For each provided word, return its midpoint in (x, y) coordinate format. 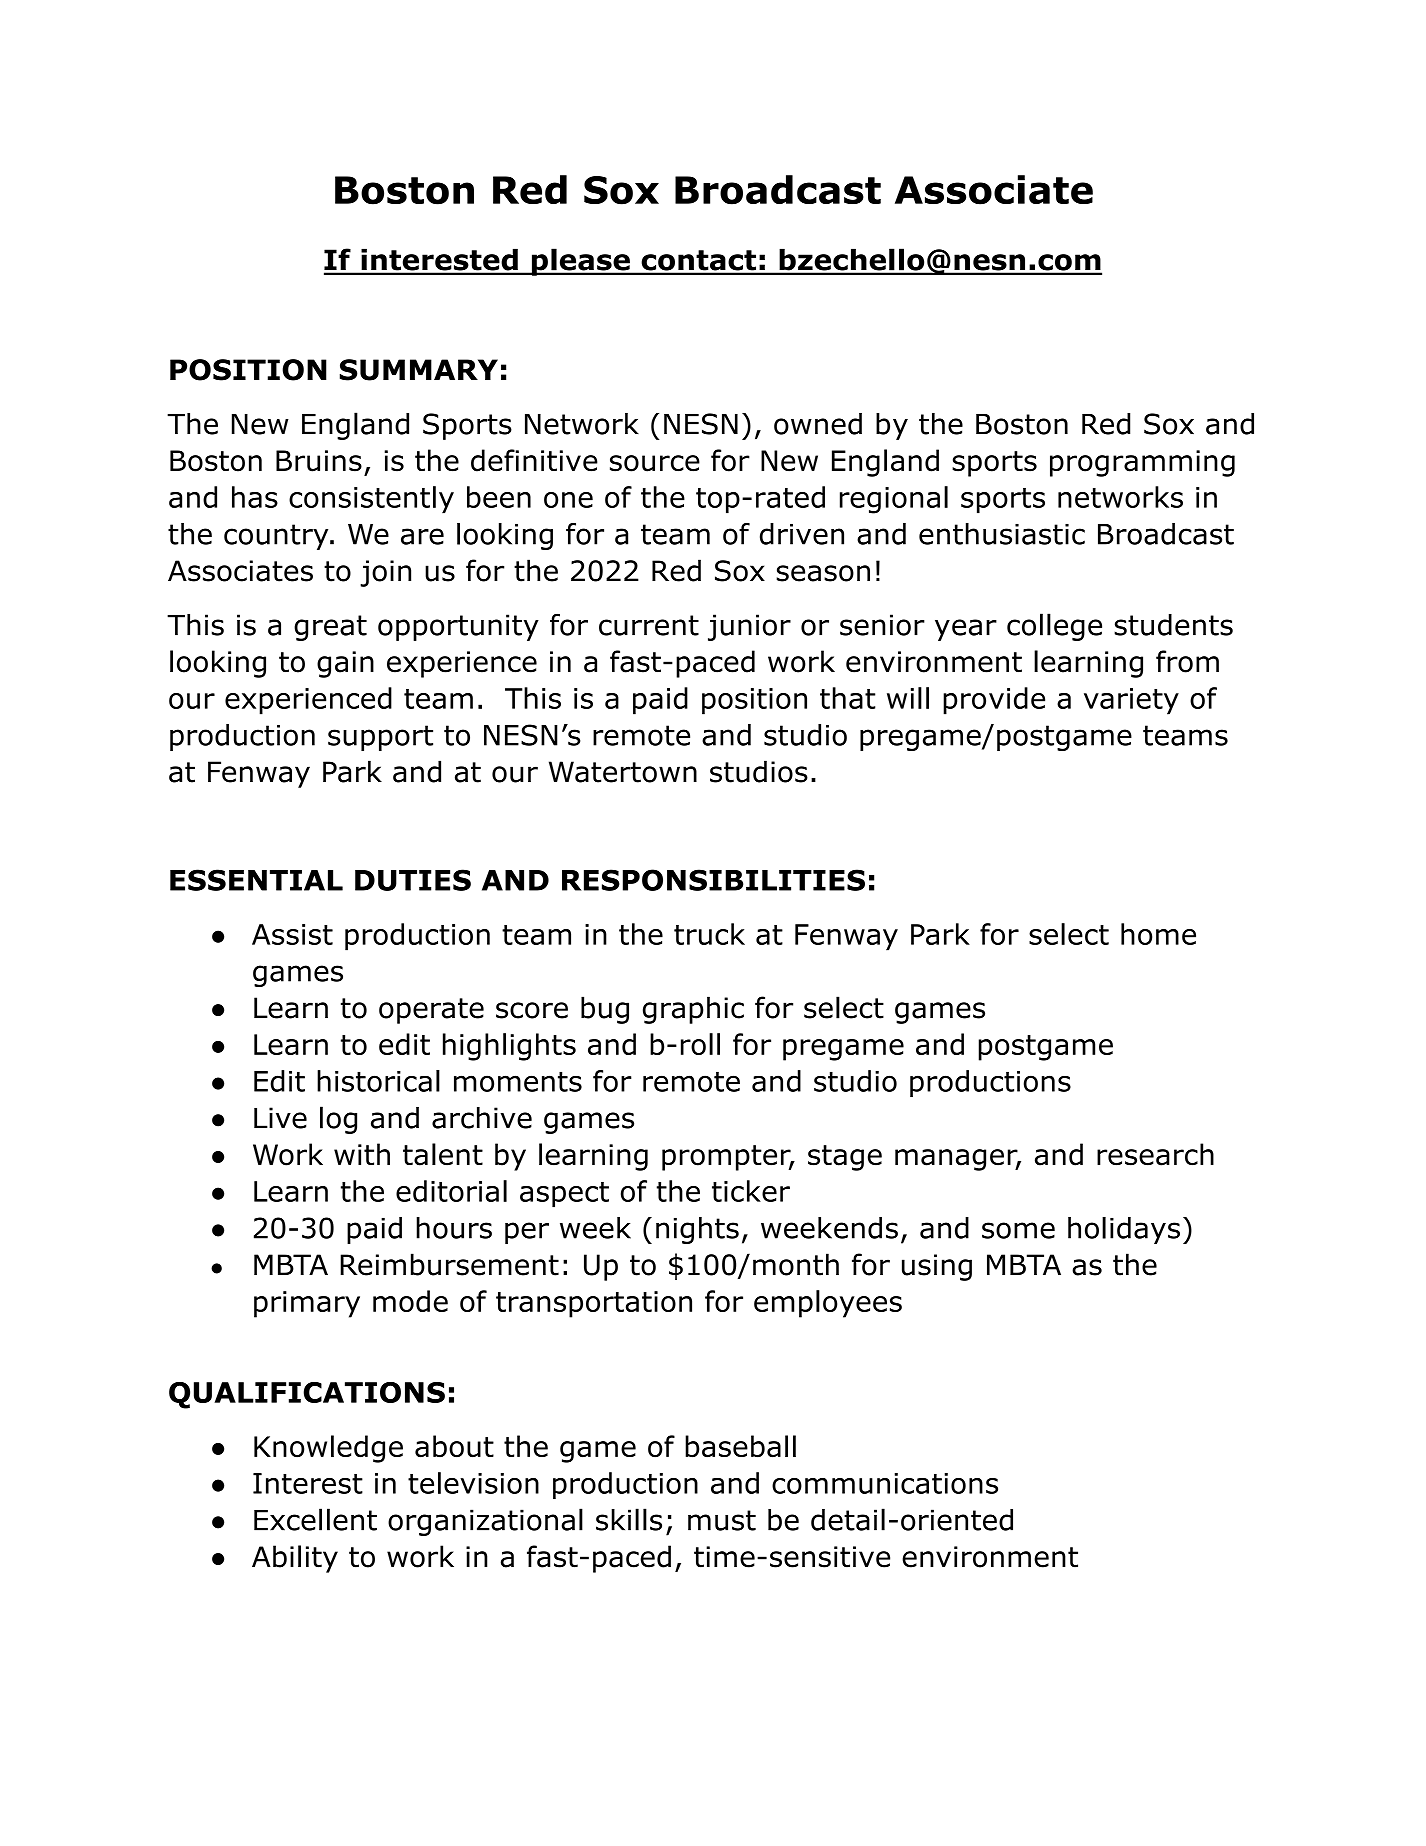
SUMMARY (419, 370)
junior (749, 627)
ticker (751, 1191)
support (380, 738)
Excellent (315, 1519)
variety (1131, 701)
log (338, 1120)
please (580, 262)
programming (1142, 463)
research (1155, 1154)
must (722, 1520)
